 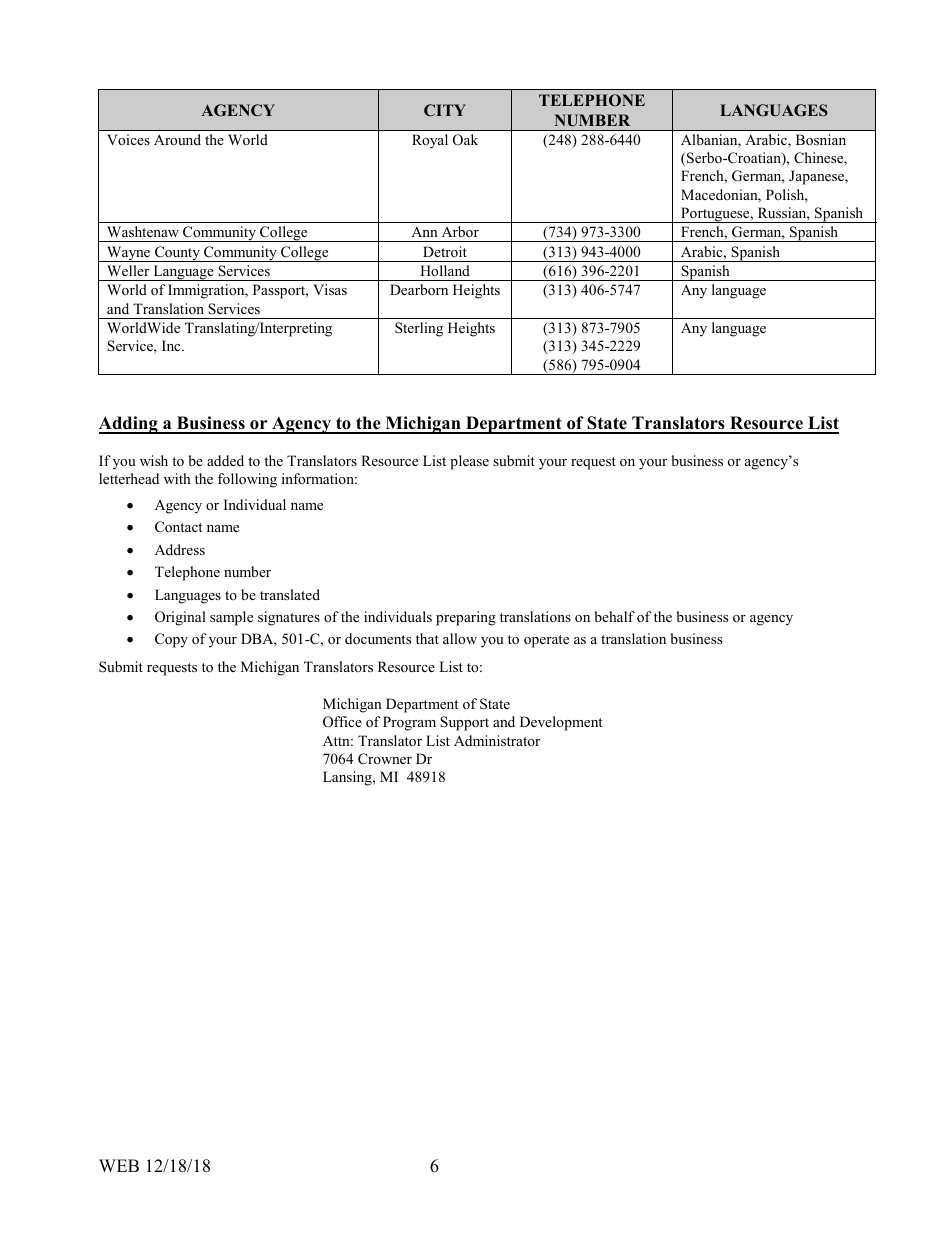 What do you see at coordinates (119, 1165) in the image?
I see `WEB` at bounding box center [119, 1165].
